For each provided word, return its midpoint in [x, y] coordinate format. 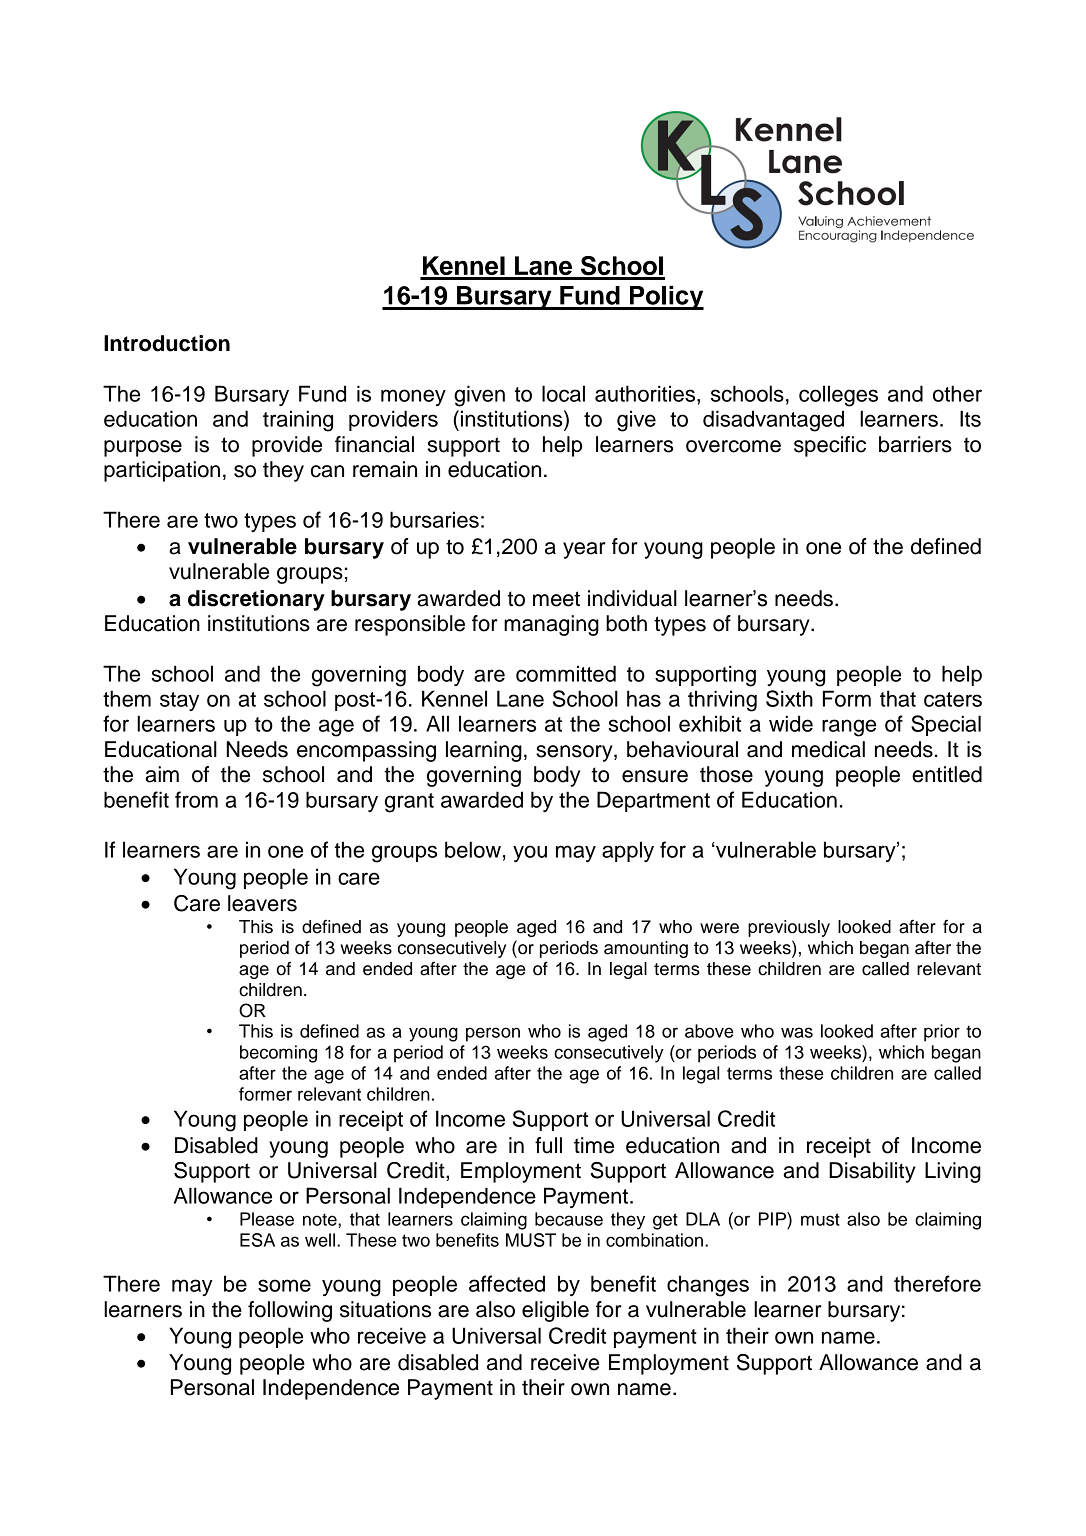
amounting [646, 949]
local [563, 393]
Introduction [167, 343]
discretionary [256, 600]
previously [789, 928]
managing [551, 625]
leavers [262, 903]
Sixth [789, 698]
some [284, 1285]
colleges [838, 396]
